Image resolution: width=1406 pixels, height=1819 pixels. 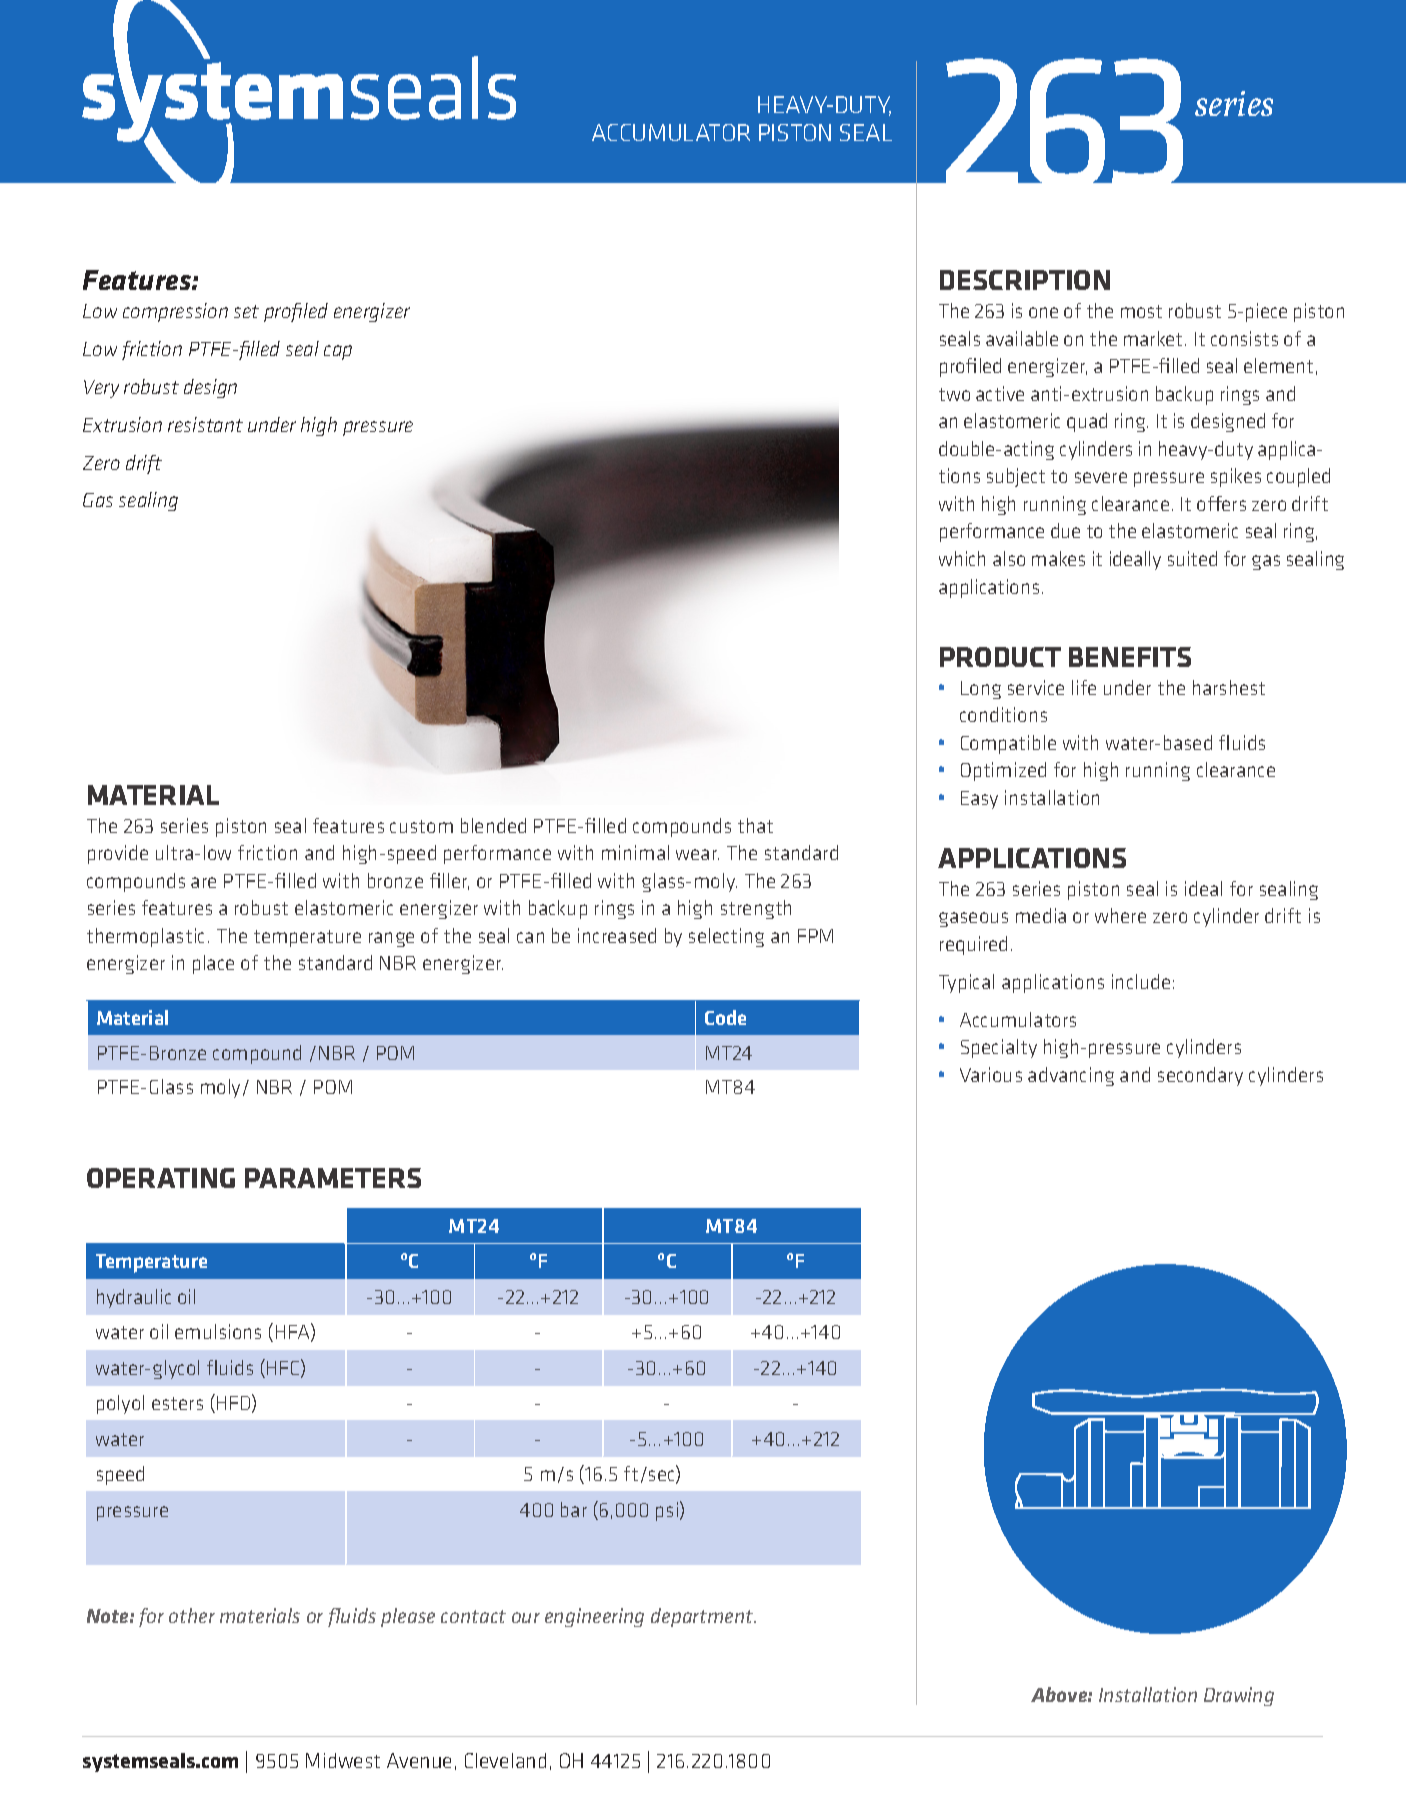 I want to click on secondary, so click(x=1200, y=1076).
